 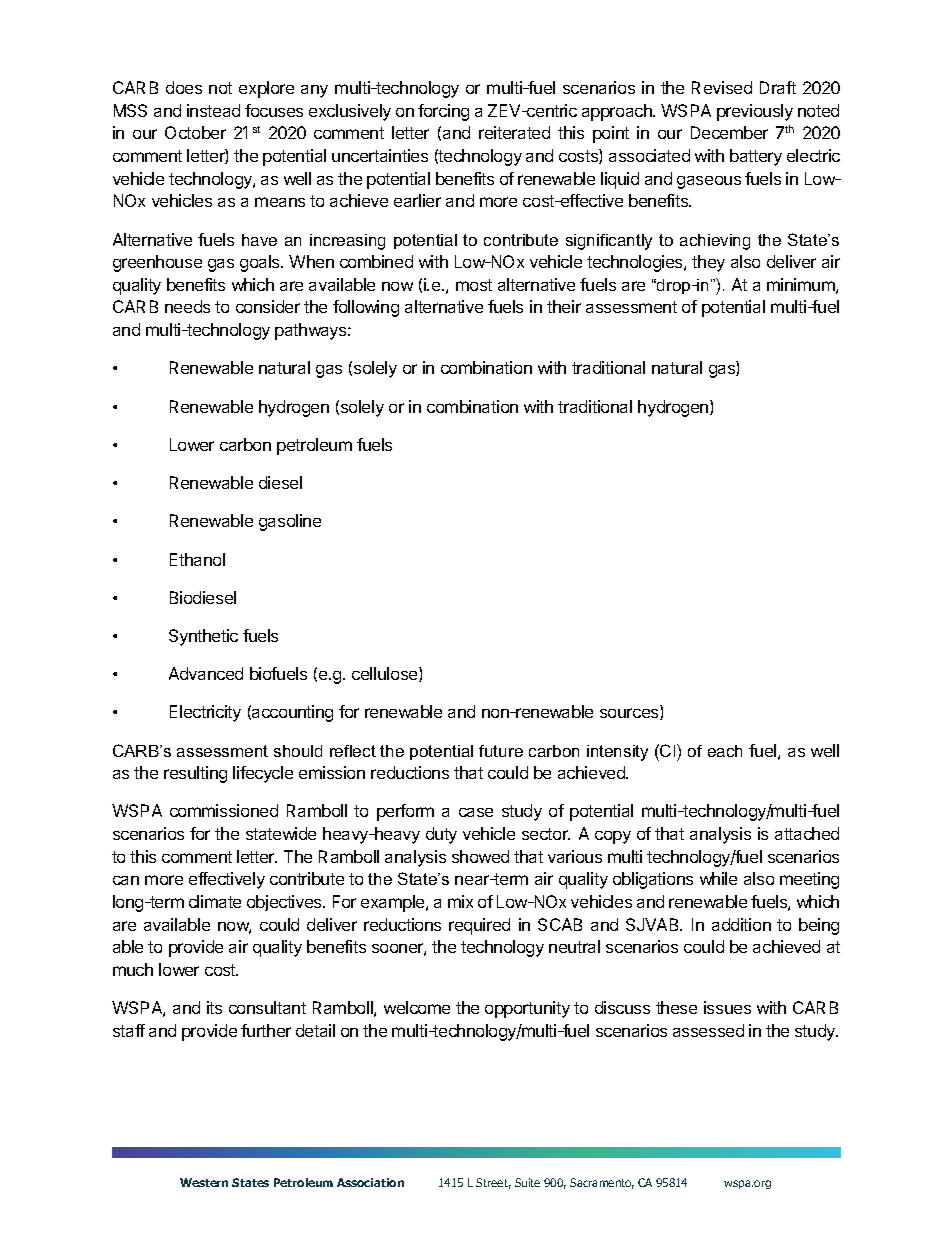 I want to click on forcing, so click(x=443, y=112).
